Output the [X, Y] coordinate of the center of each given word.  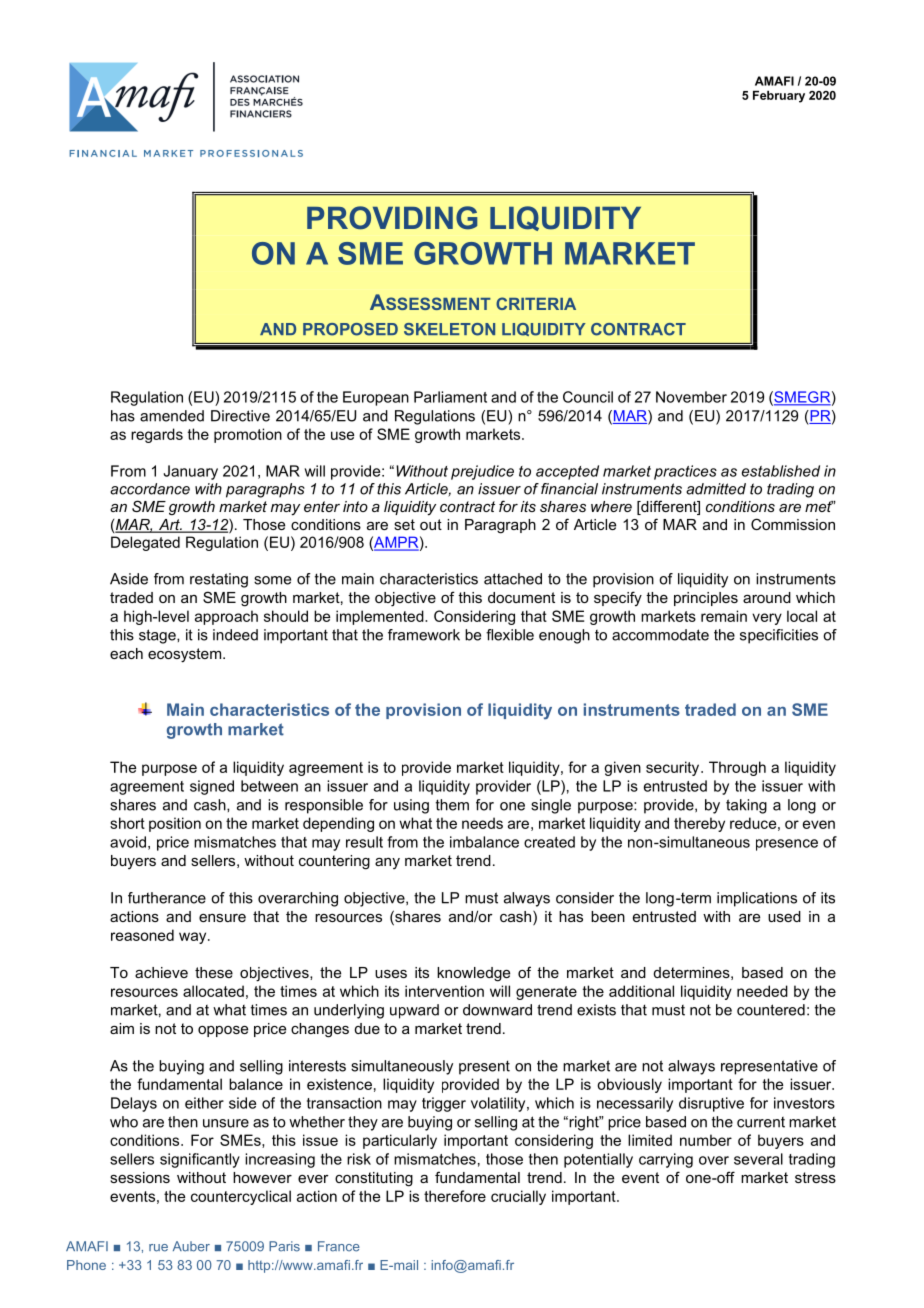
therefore [455, 1196]
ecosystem [186, 655]
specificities [779, 636]
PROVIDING [392, 218]
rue [158, 1248]
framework [424, 635]
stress [815, 1177]
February [779, 97]
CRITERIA [536, 303]
